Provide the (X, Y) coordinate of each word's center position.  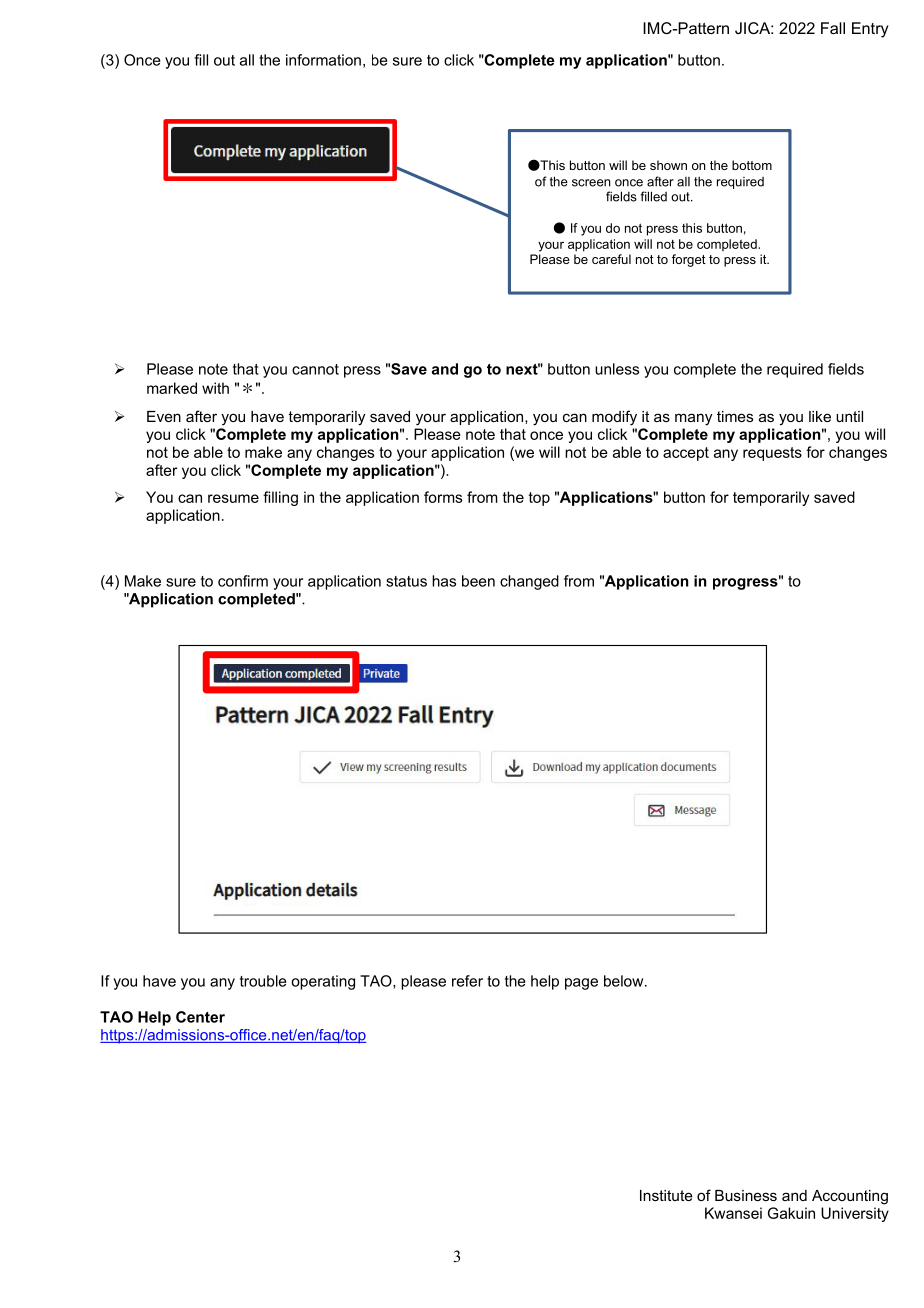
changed (529, 582)
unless (617, 369)
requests (772, 454)
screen (591, 183)
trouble (263, 981)
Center (200, 1017)
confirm (243, 581)
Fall (833, 28)
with (215, 388)
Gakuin (791, 1213)
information (323, 60)
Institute (666, 1195)
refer (467, 981)
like (820, 416)
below (625, 981)
